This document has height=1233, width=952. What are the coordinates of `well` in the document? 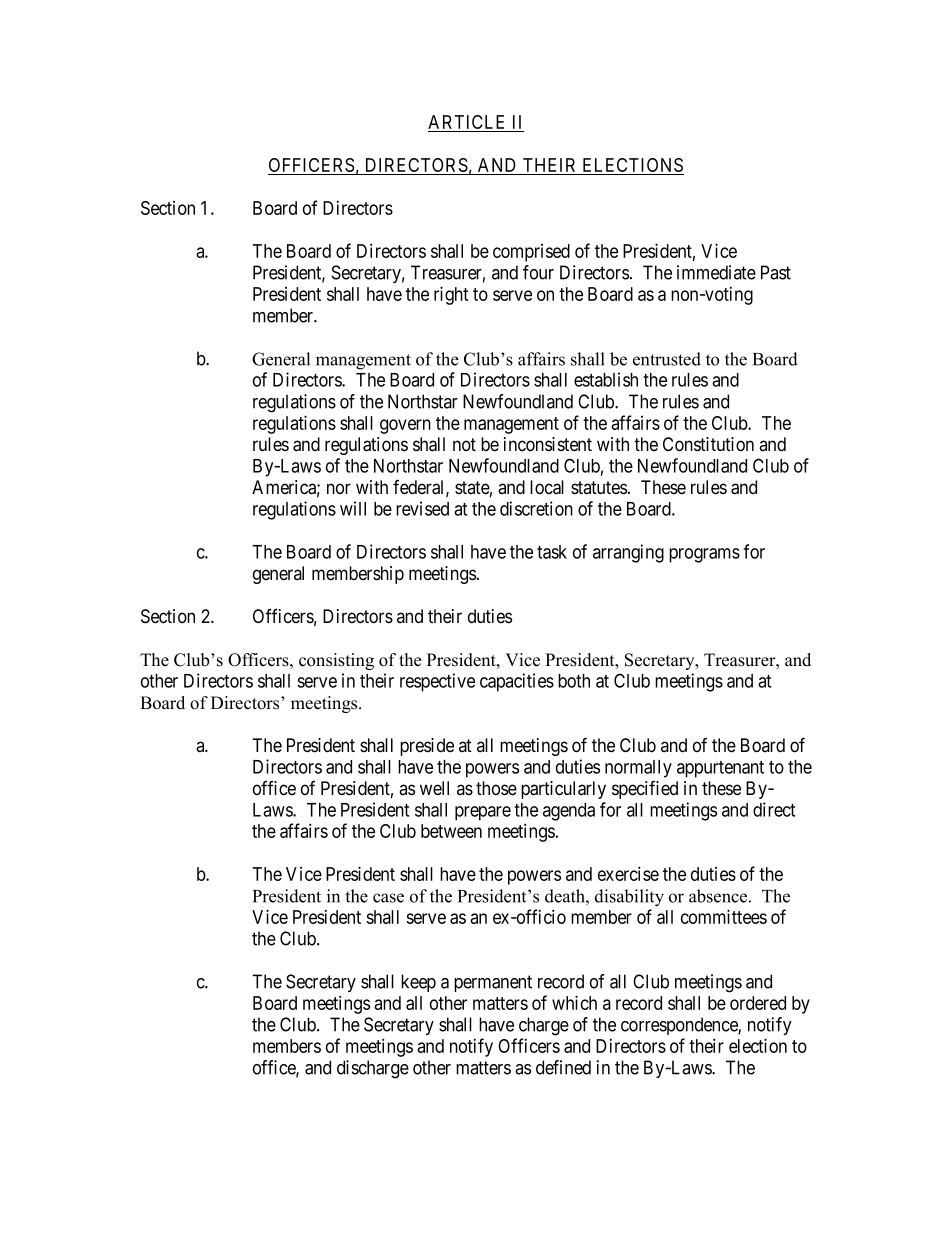 It's located at (434, 788).
